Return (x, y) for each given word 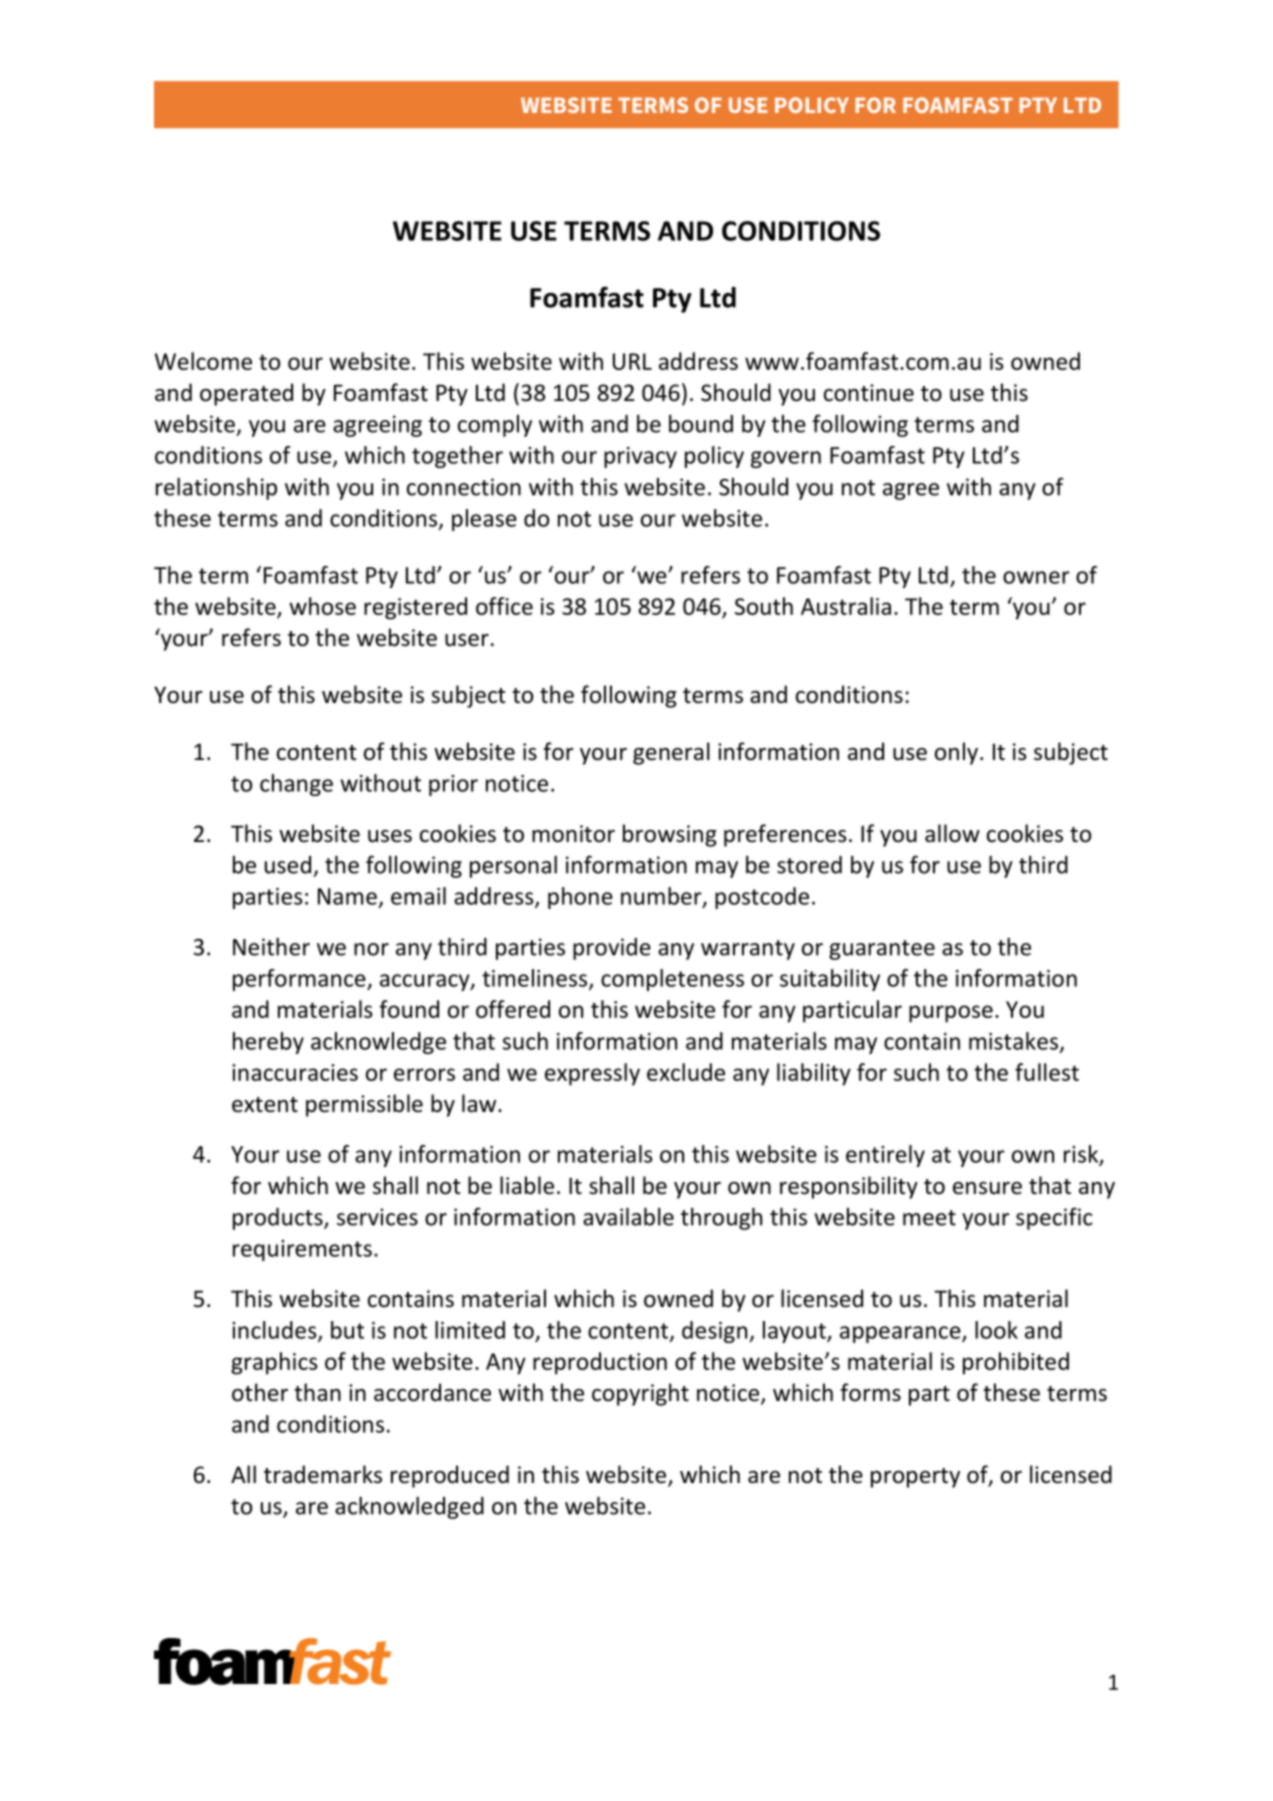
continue (869, 393)
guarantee (882, 950)
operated (246, 394)
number (662, 897)
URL (632, 361)
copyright (640, 1394)
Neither (271, 946)
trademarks (323, 1474)
